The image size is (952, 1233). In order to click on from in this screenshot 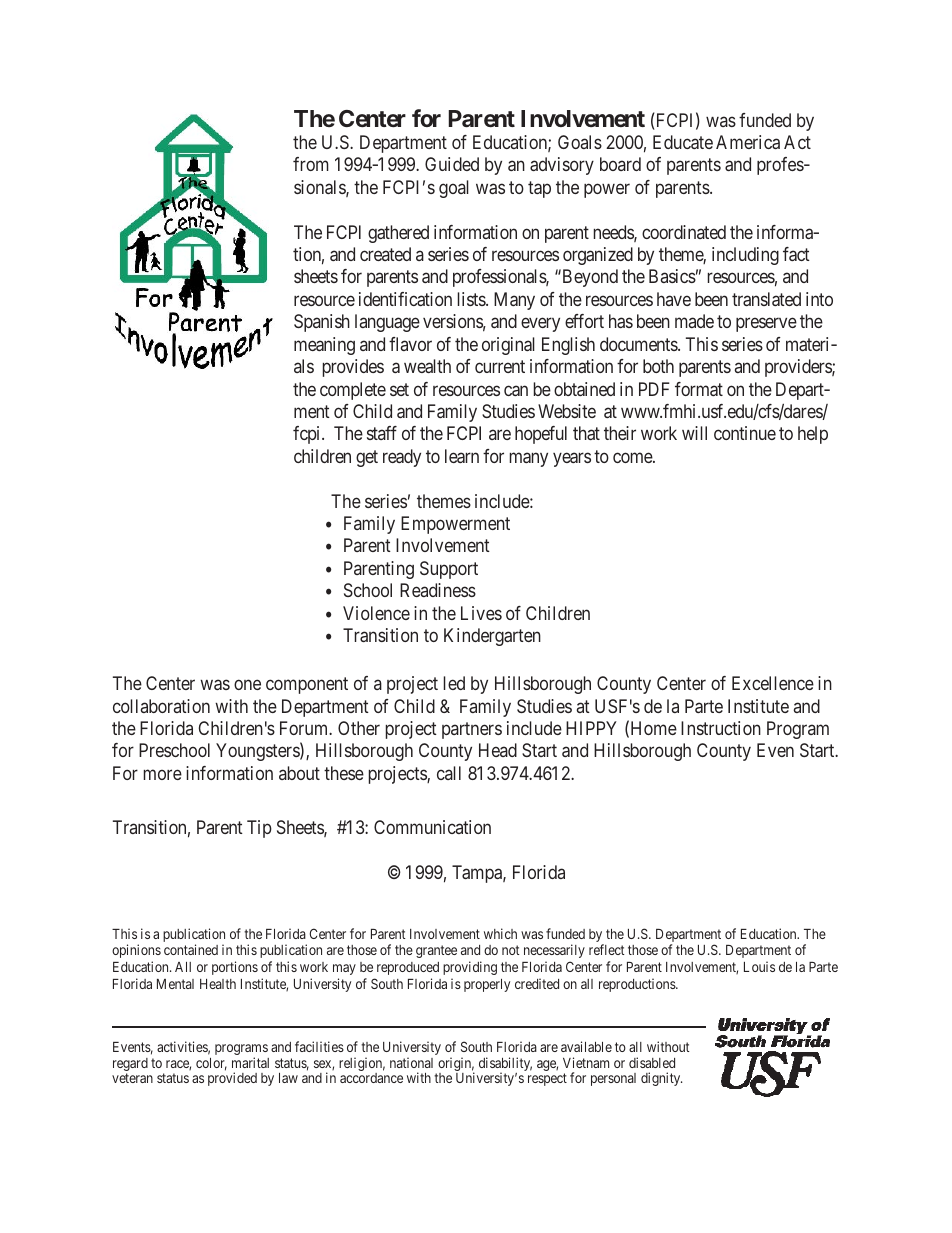, I will do `click(311, 164)`.
